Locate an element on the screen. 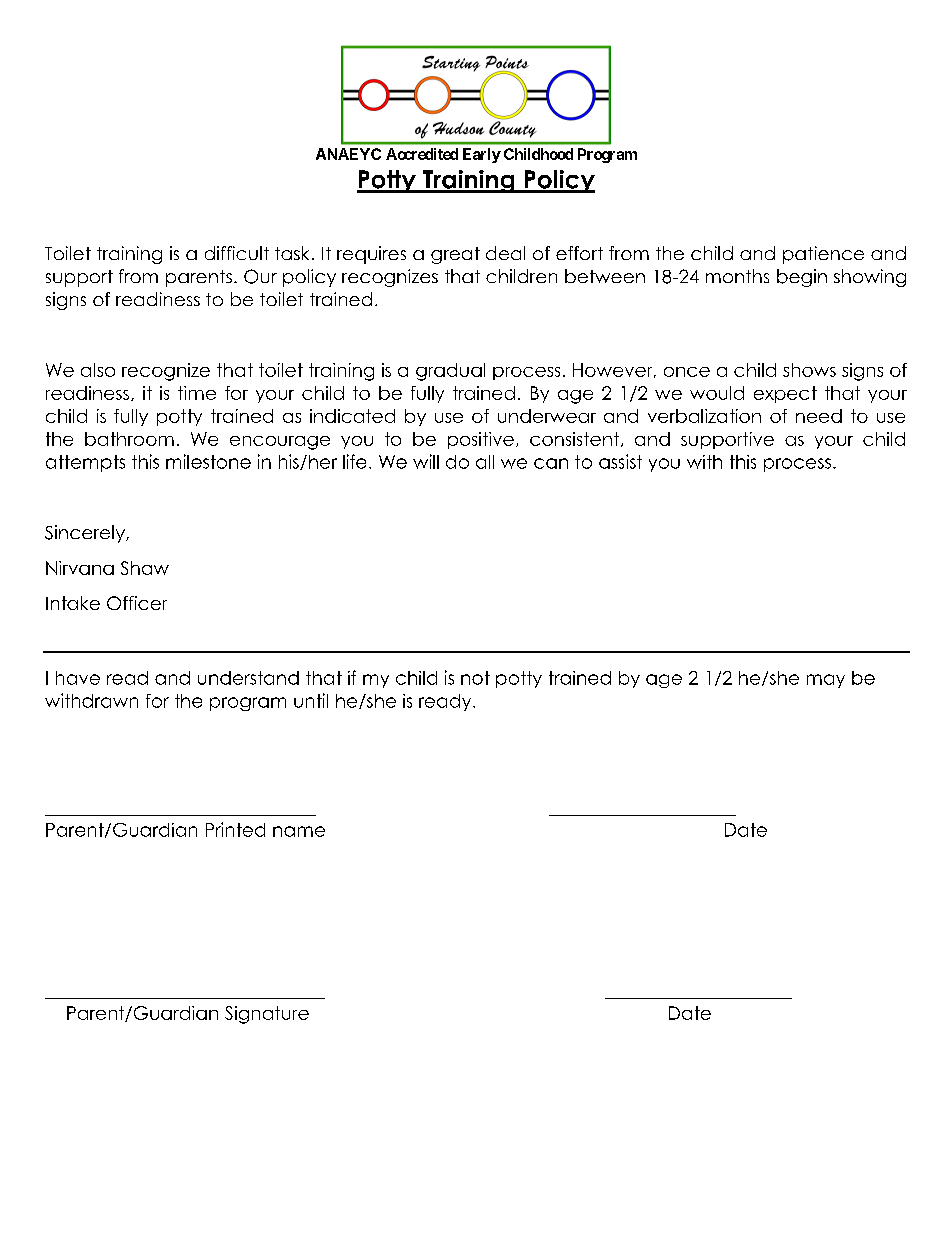 The image size is (952, 1233). need is located at coordinates (819, 416).
